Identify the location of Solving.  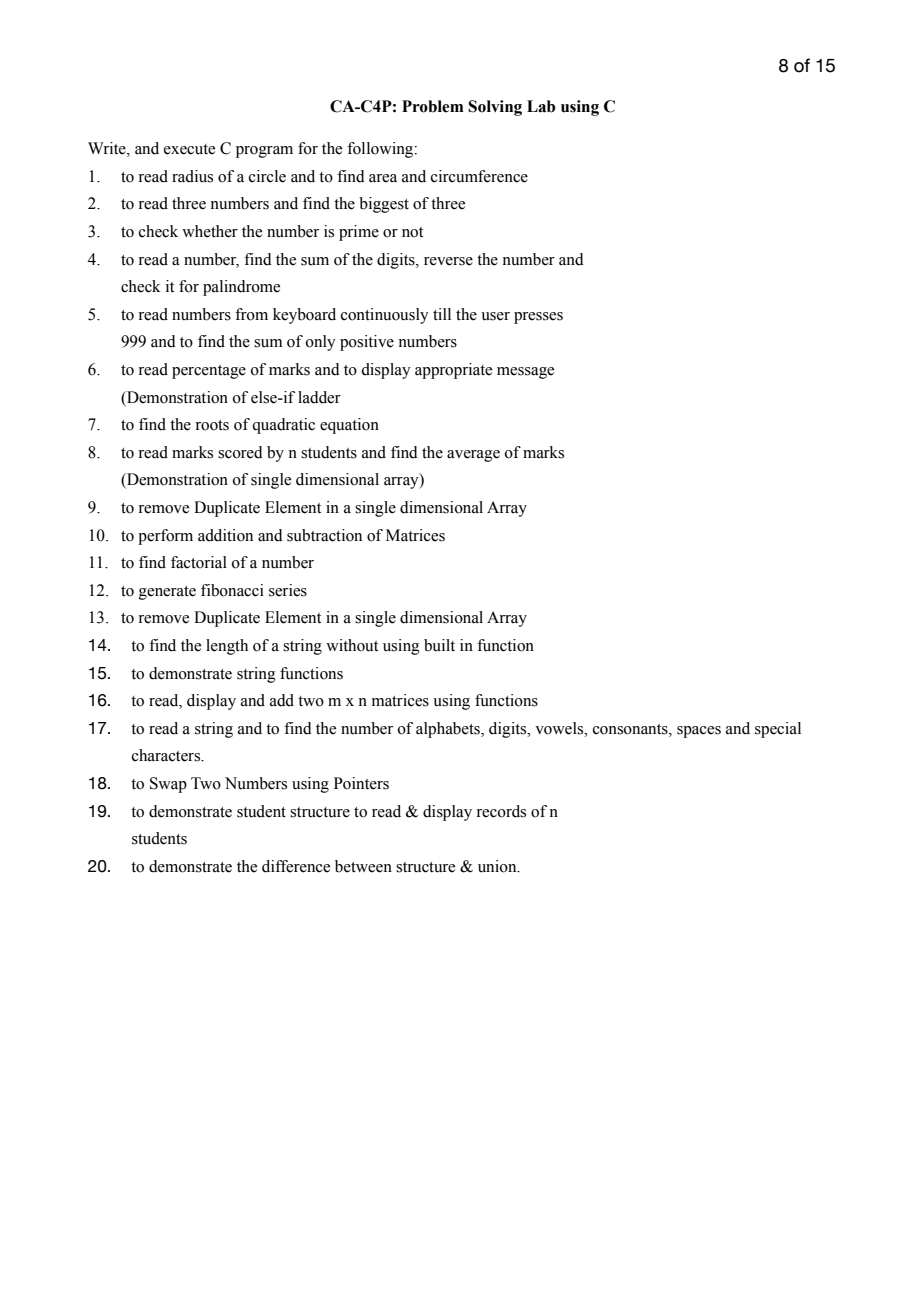
(495, 108).
